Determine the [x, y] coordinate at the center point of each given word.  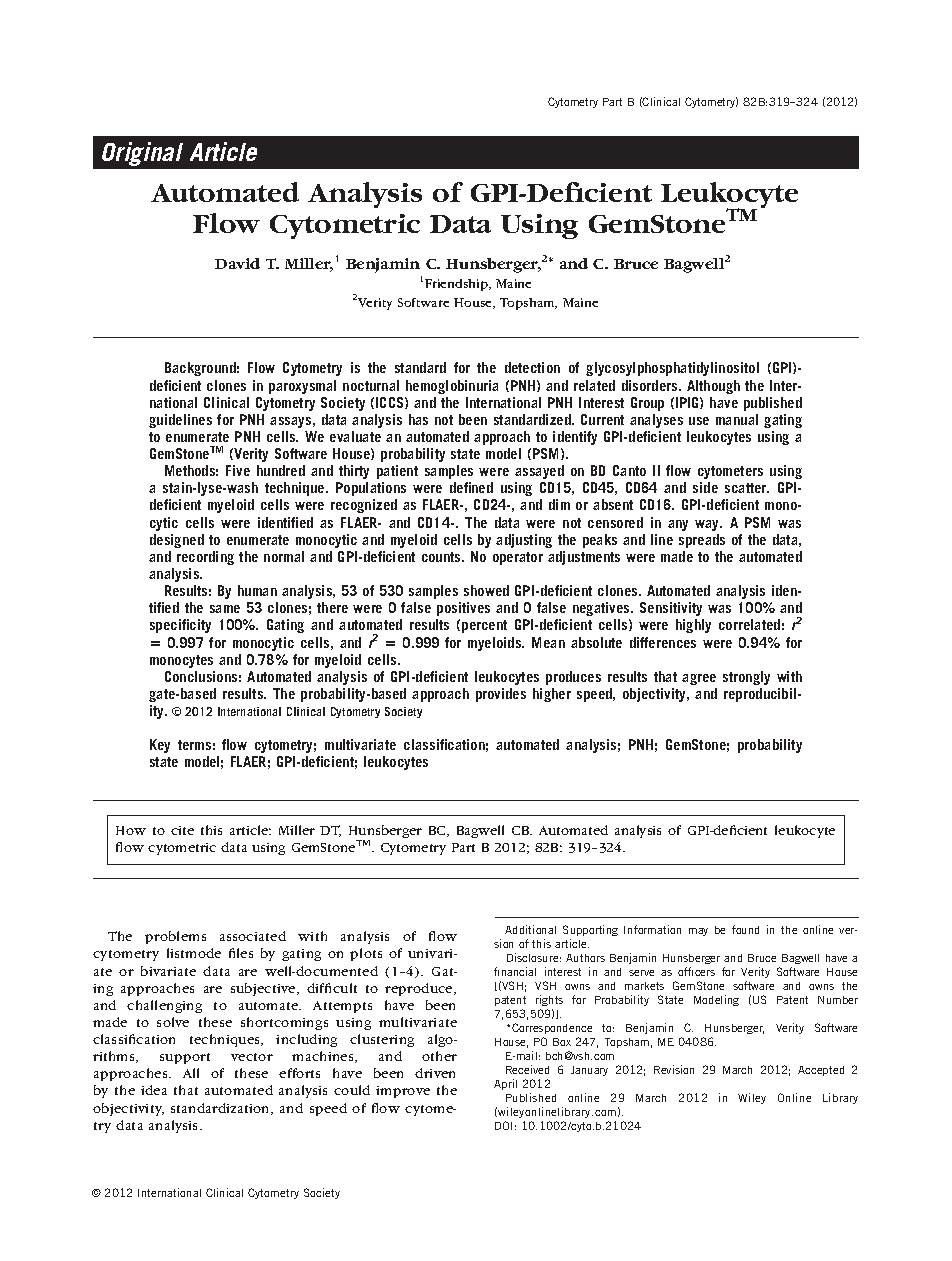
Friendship [457, 285]
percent [484, 626]
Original [142, 154]
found [745, 929]
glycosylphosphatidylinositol [672, 369]
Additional [530, 929]
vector [252, 1057]
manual [737, 419]
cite [182, 830]
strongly [746, 678]
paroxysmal [302, 387]
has [418, 419]
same [225, 609]
